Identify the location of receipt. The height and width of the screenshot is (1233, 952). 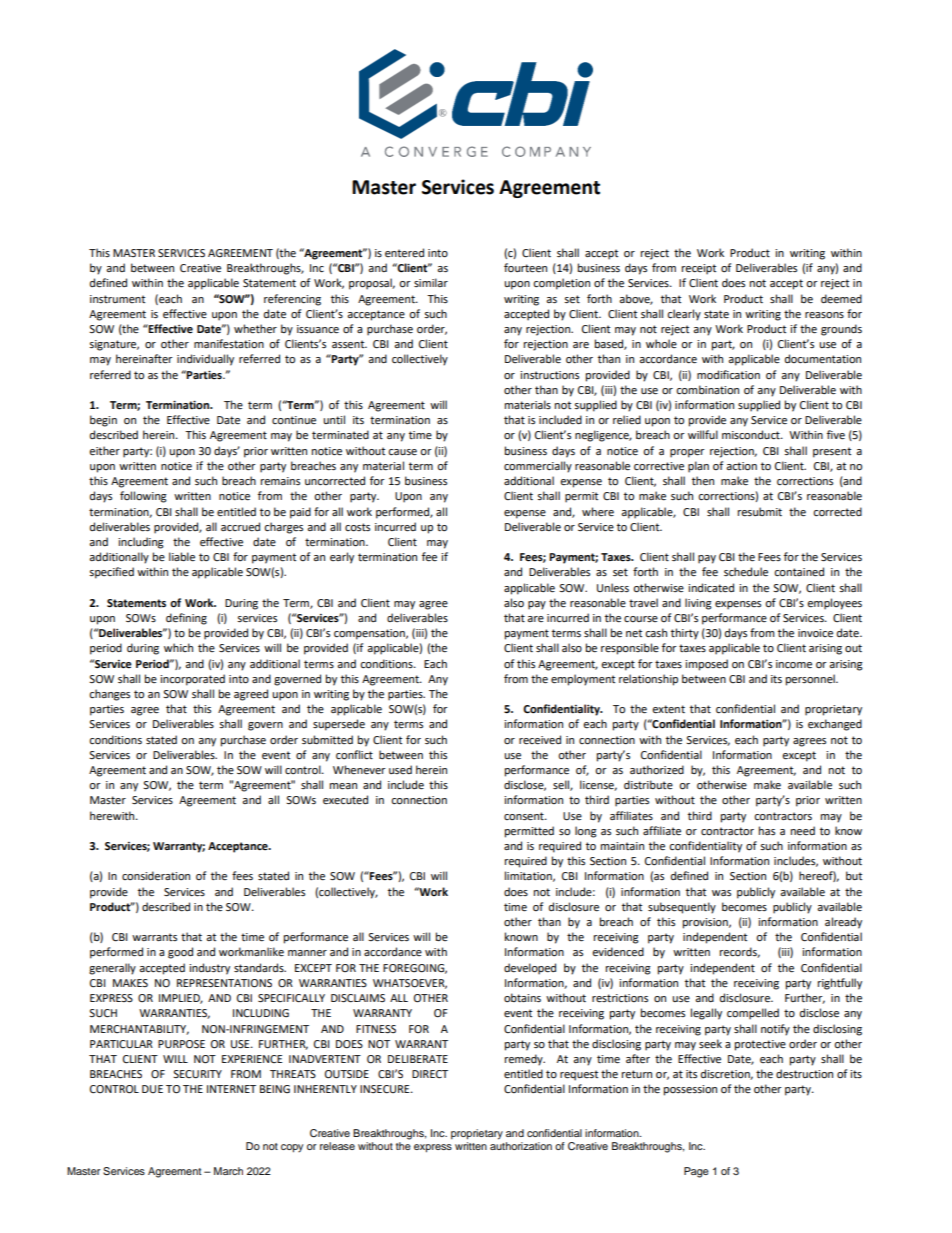
(699, 269).
